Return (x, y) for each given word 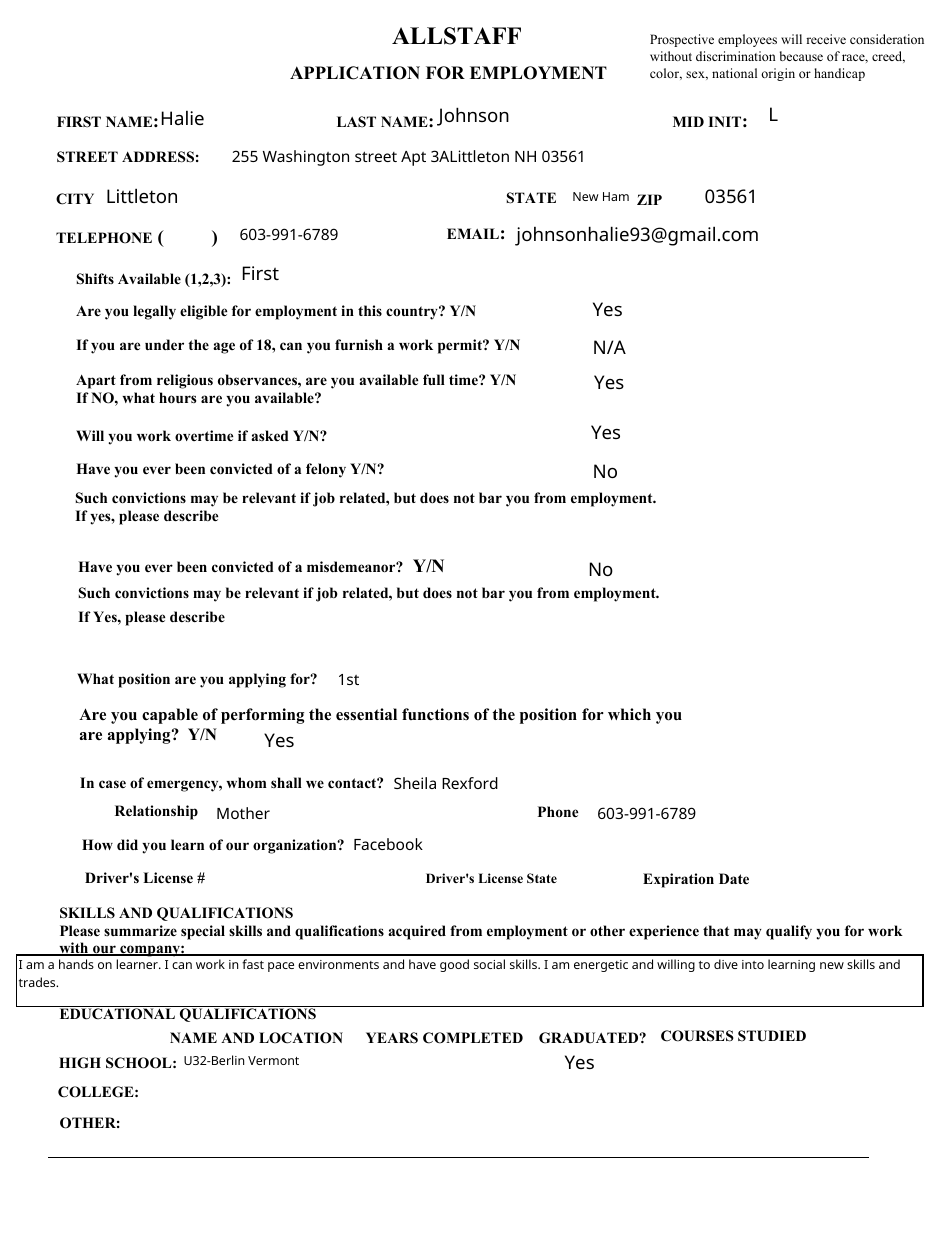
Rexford (470, 783)
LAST (356, 122)
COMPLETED (473, 1038)
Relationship (156, 812)
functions (435, 714)
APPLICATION (355, 73)
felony (326, 470)
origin (778, 74)
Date (734, 878)
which (629, 714)
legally (154, 312)
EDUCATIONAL (117, 1014)
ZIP (649, 199)
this (370, 310)
